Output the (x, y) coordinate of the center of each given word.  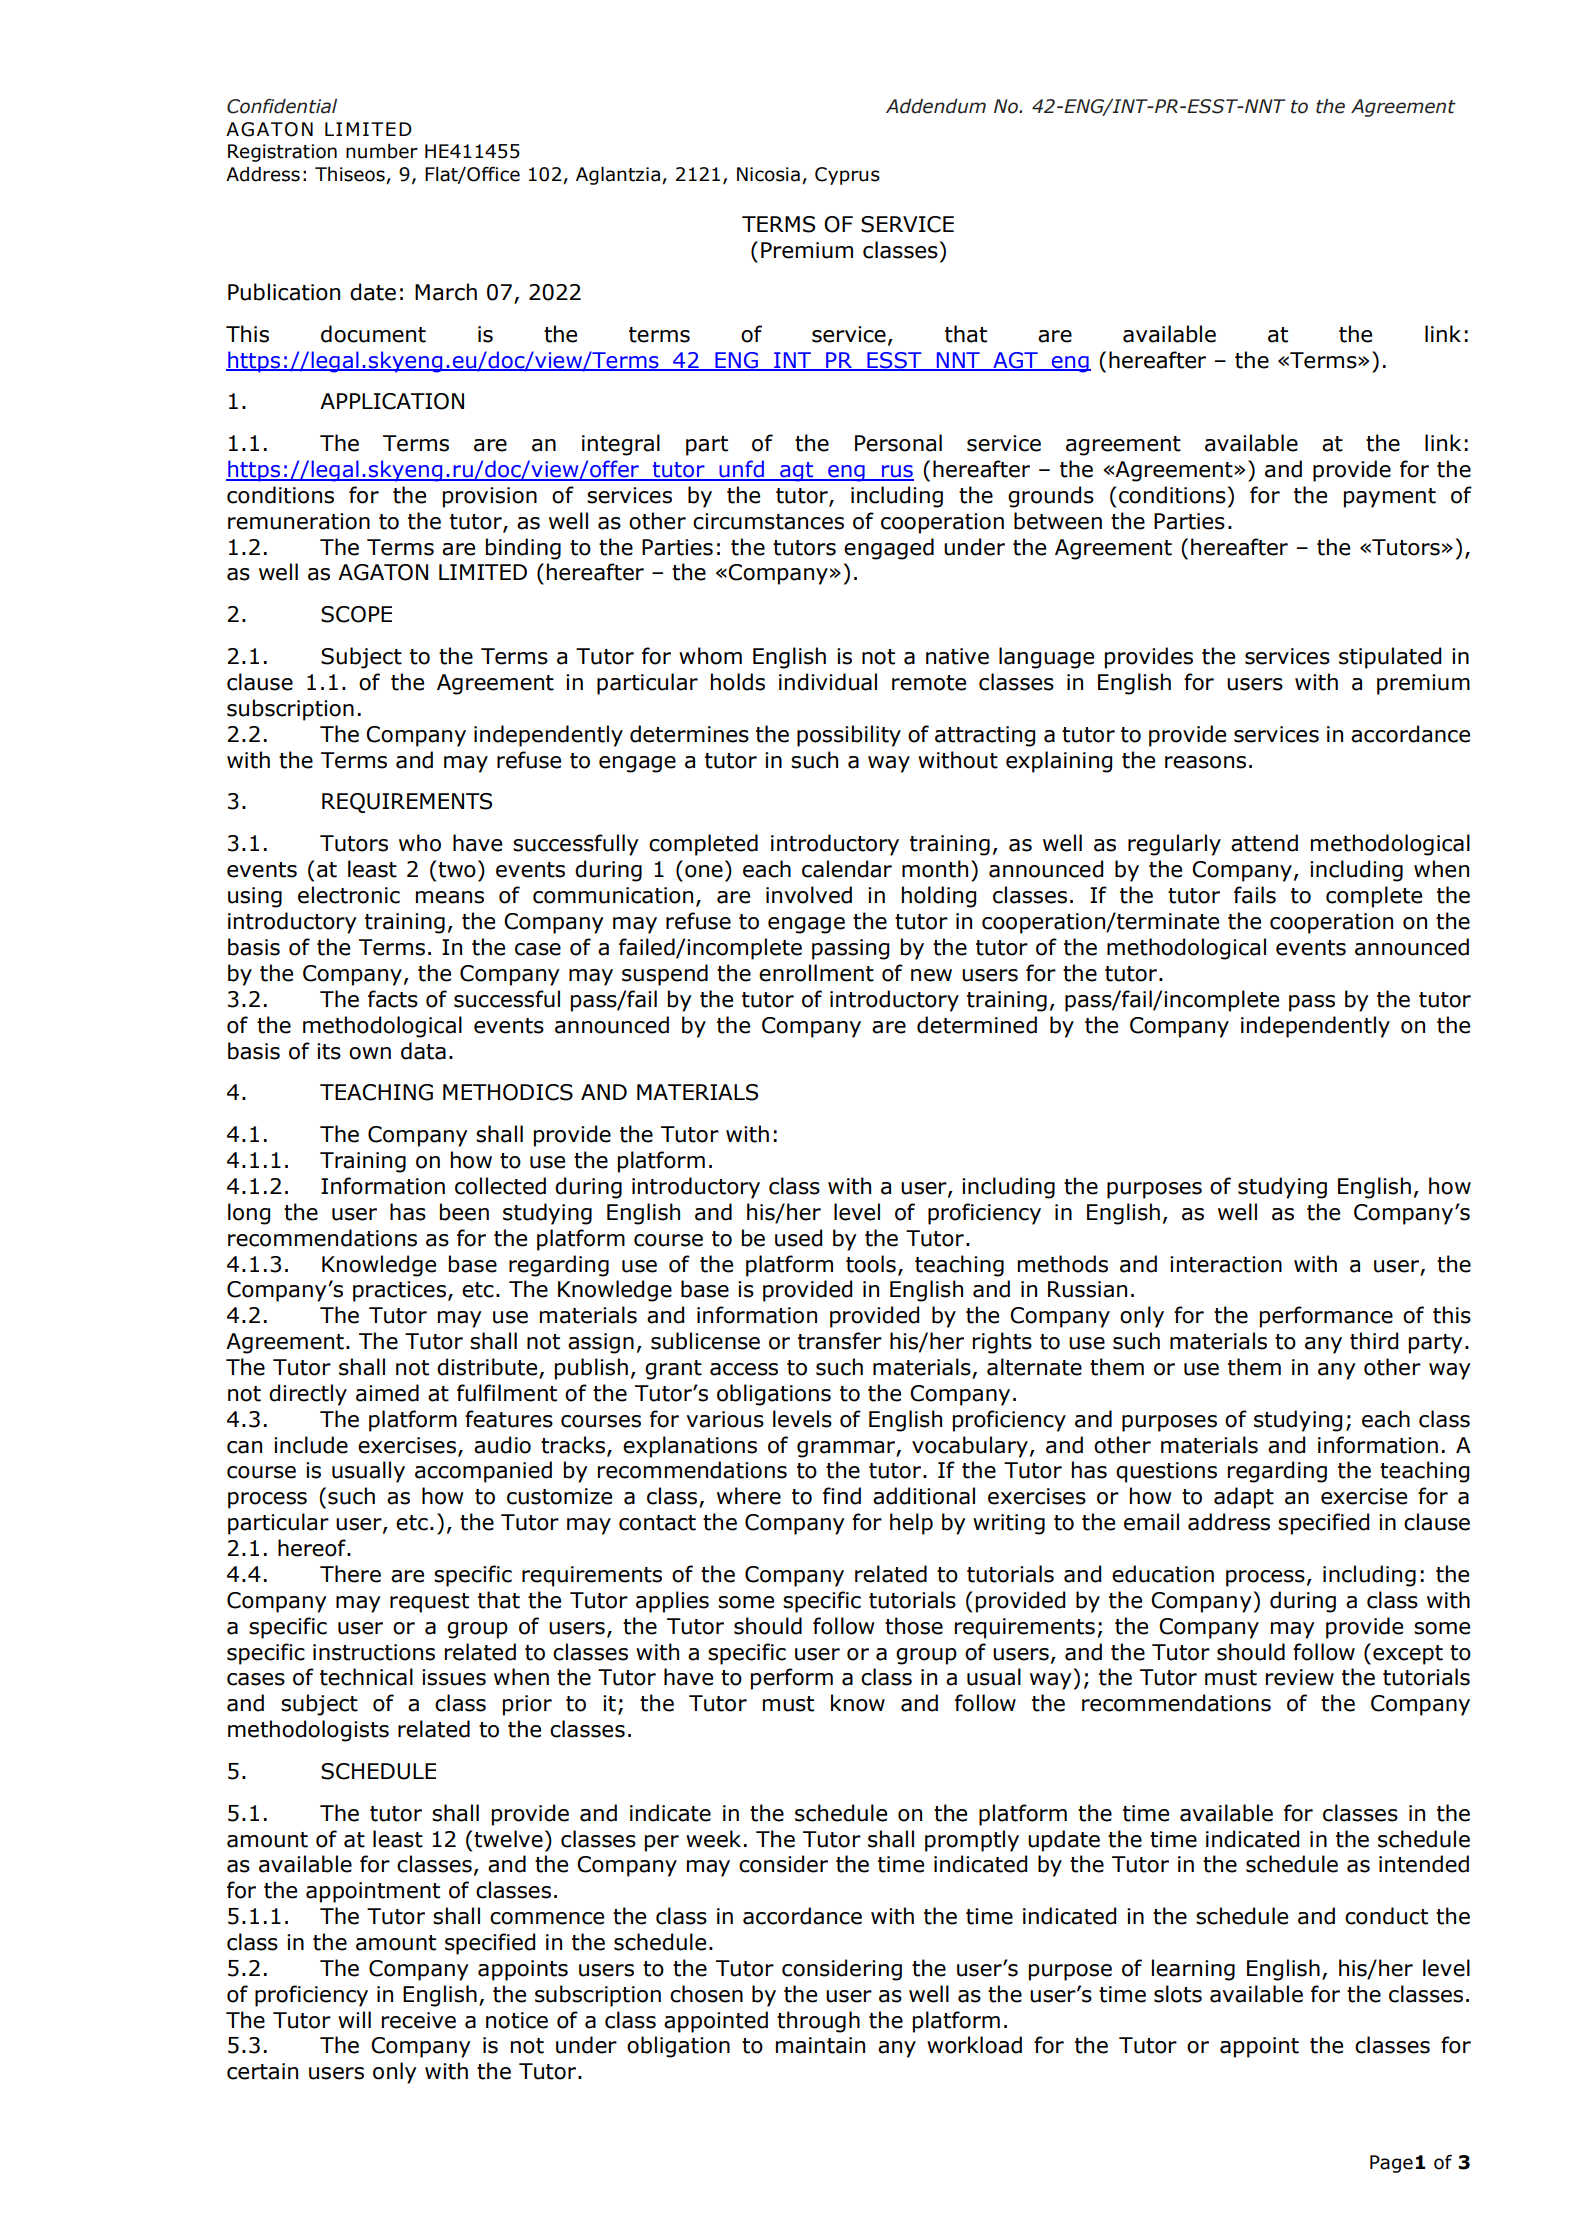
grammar (847, 1449)
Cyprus (847, 176)
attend (1264, 843)
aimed (387, 1393)
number (382, 151)
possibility (849, 736)
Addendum (936, 106)
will (354, 2019)
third (1374, 1341)
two (457, 870)
